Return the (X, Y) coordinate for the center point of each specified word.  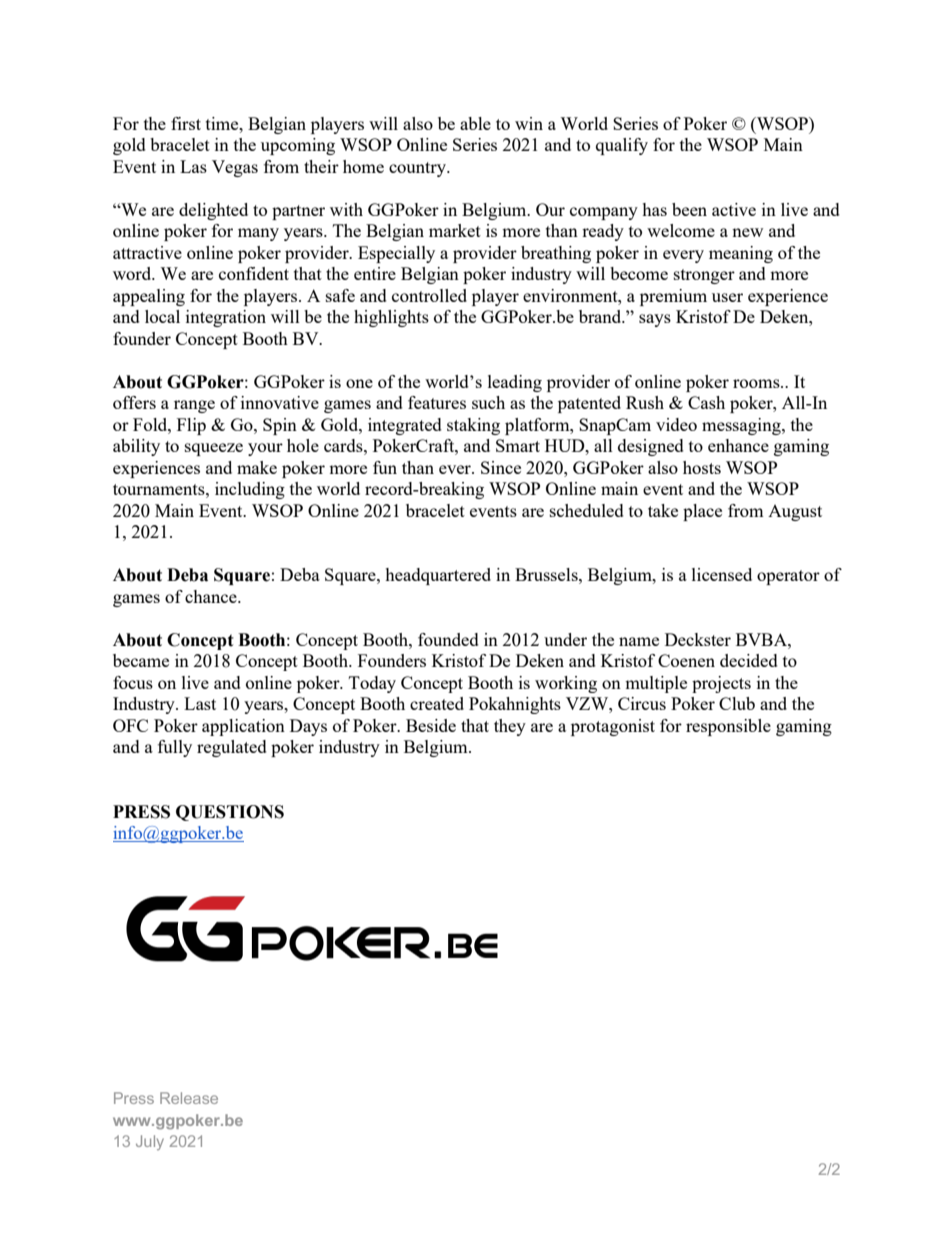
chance (212, 596)
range (194, 406)
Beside (431, 725)
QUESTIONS (230, 813)
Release (189, 1098)
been (689, 209)
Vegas (235, 168)
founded (448, 639)
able (475, 123)
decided (749, 660)
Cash (706, 402)
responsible (728, 727)
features (437, 402)
